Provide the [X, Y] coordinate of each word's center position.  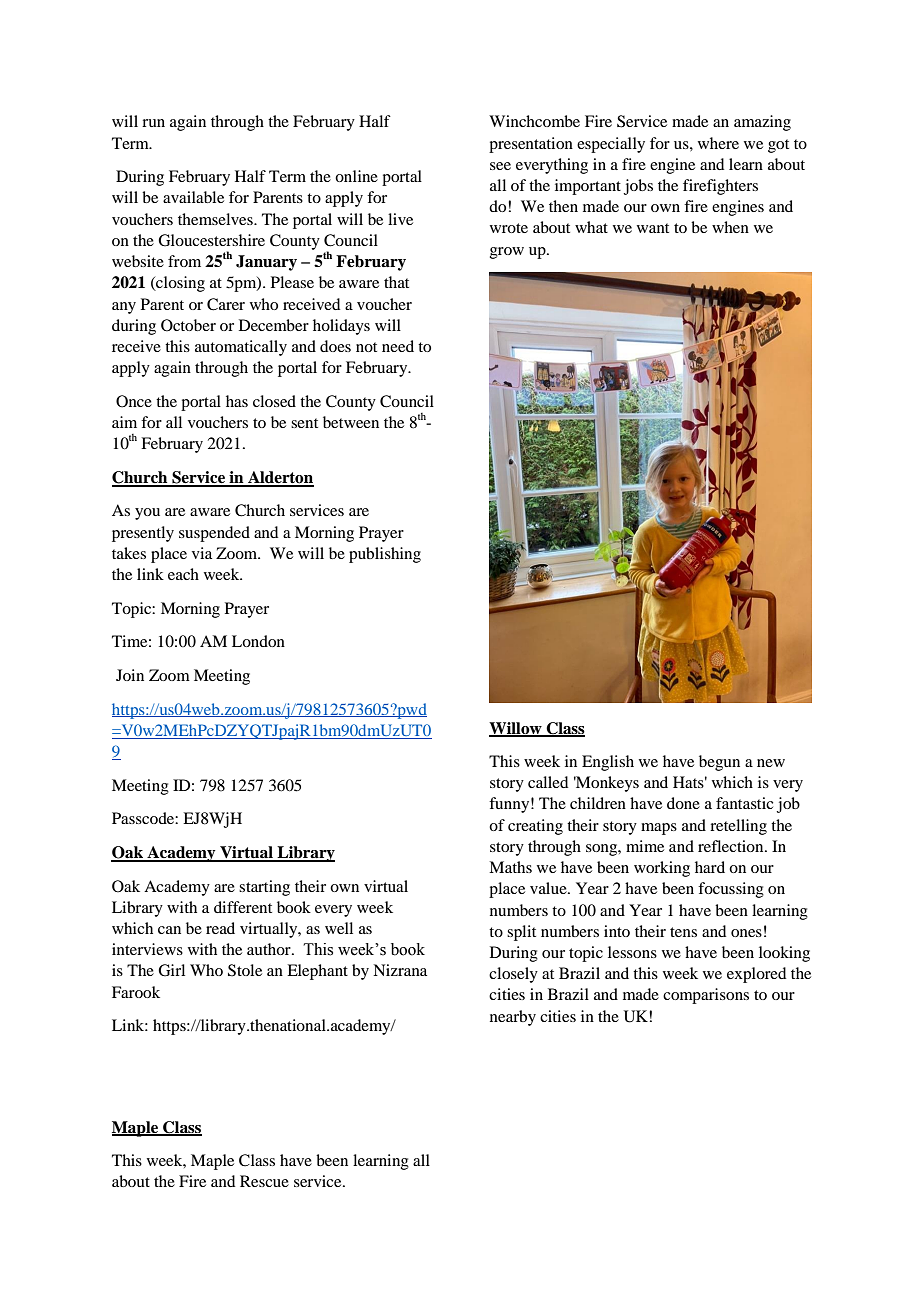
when [730, 227]
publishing [385, 555]
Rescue [264, 1181]
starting [264, 888]
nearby [513, 1018]
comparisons [706, 996]
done [683, 803]
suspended [214, 534]
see [500, 166]
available [193, 197]
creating [535, 827]
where [718, 143]
